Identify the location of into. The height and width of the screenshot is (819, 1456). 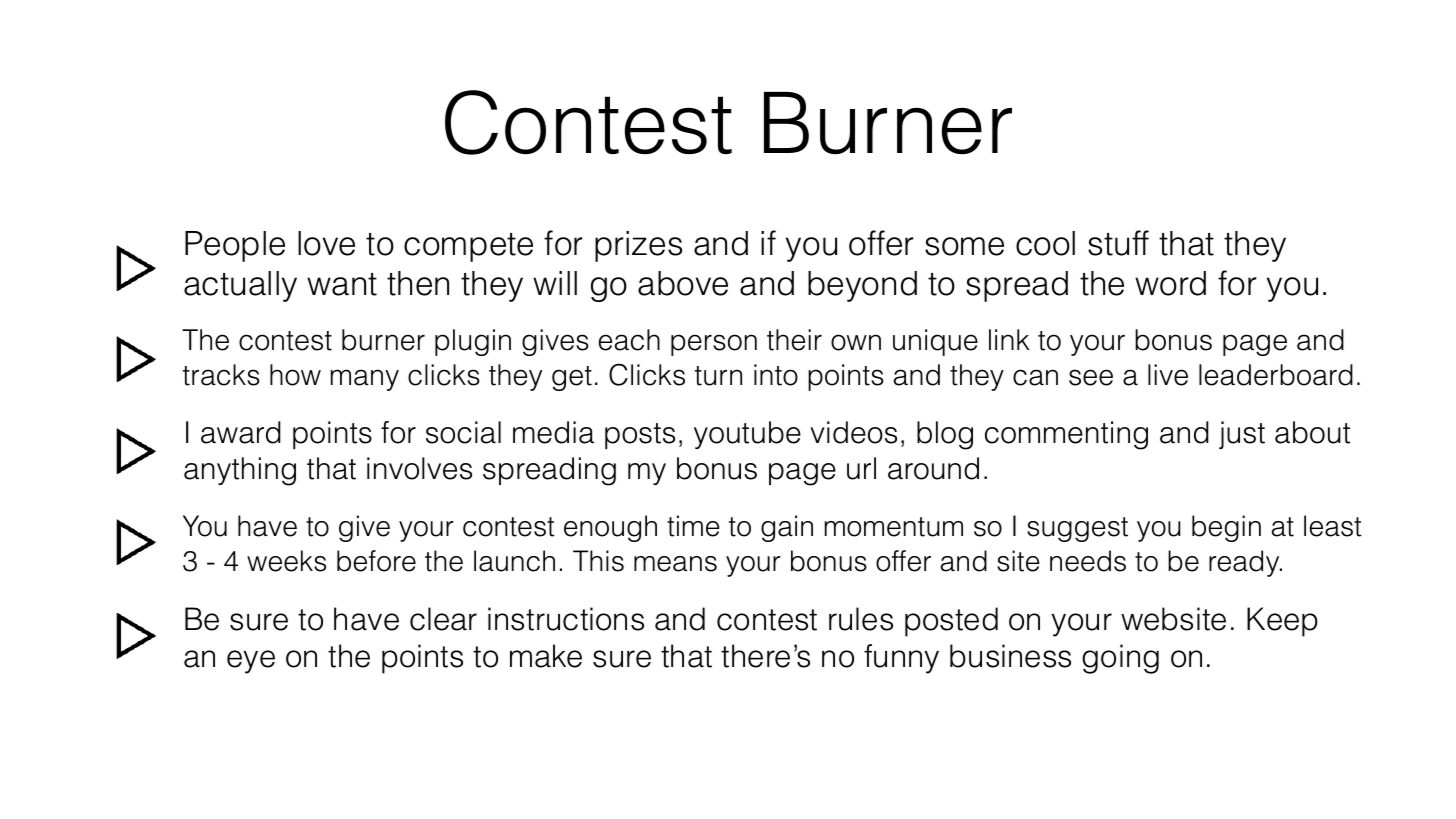
(776, 375).
